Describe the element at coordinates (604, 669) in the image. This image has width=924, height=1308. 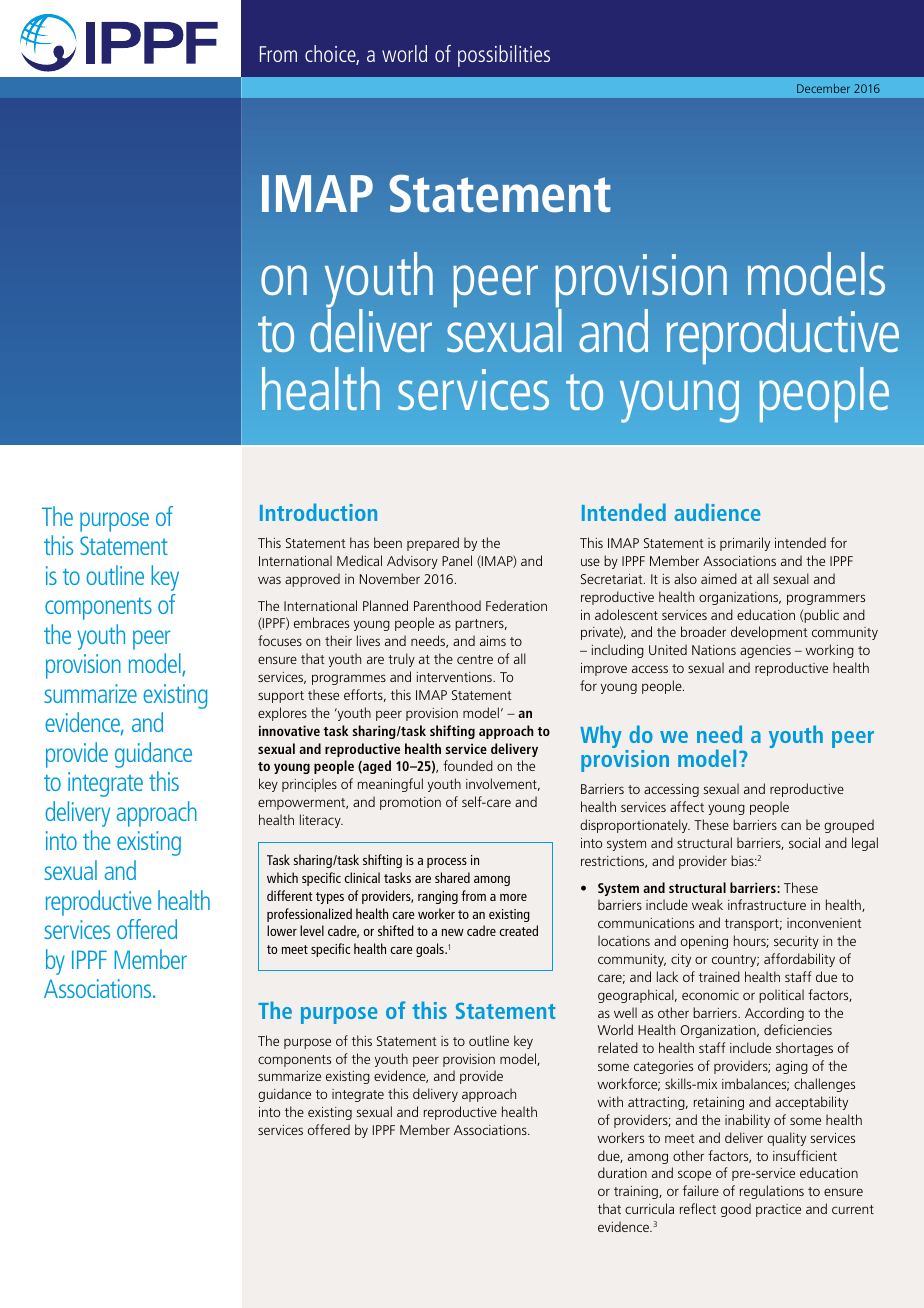
I see `improve` at that location.
